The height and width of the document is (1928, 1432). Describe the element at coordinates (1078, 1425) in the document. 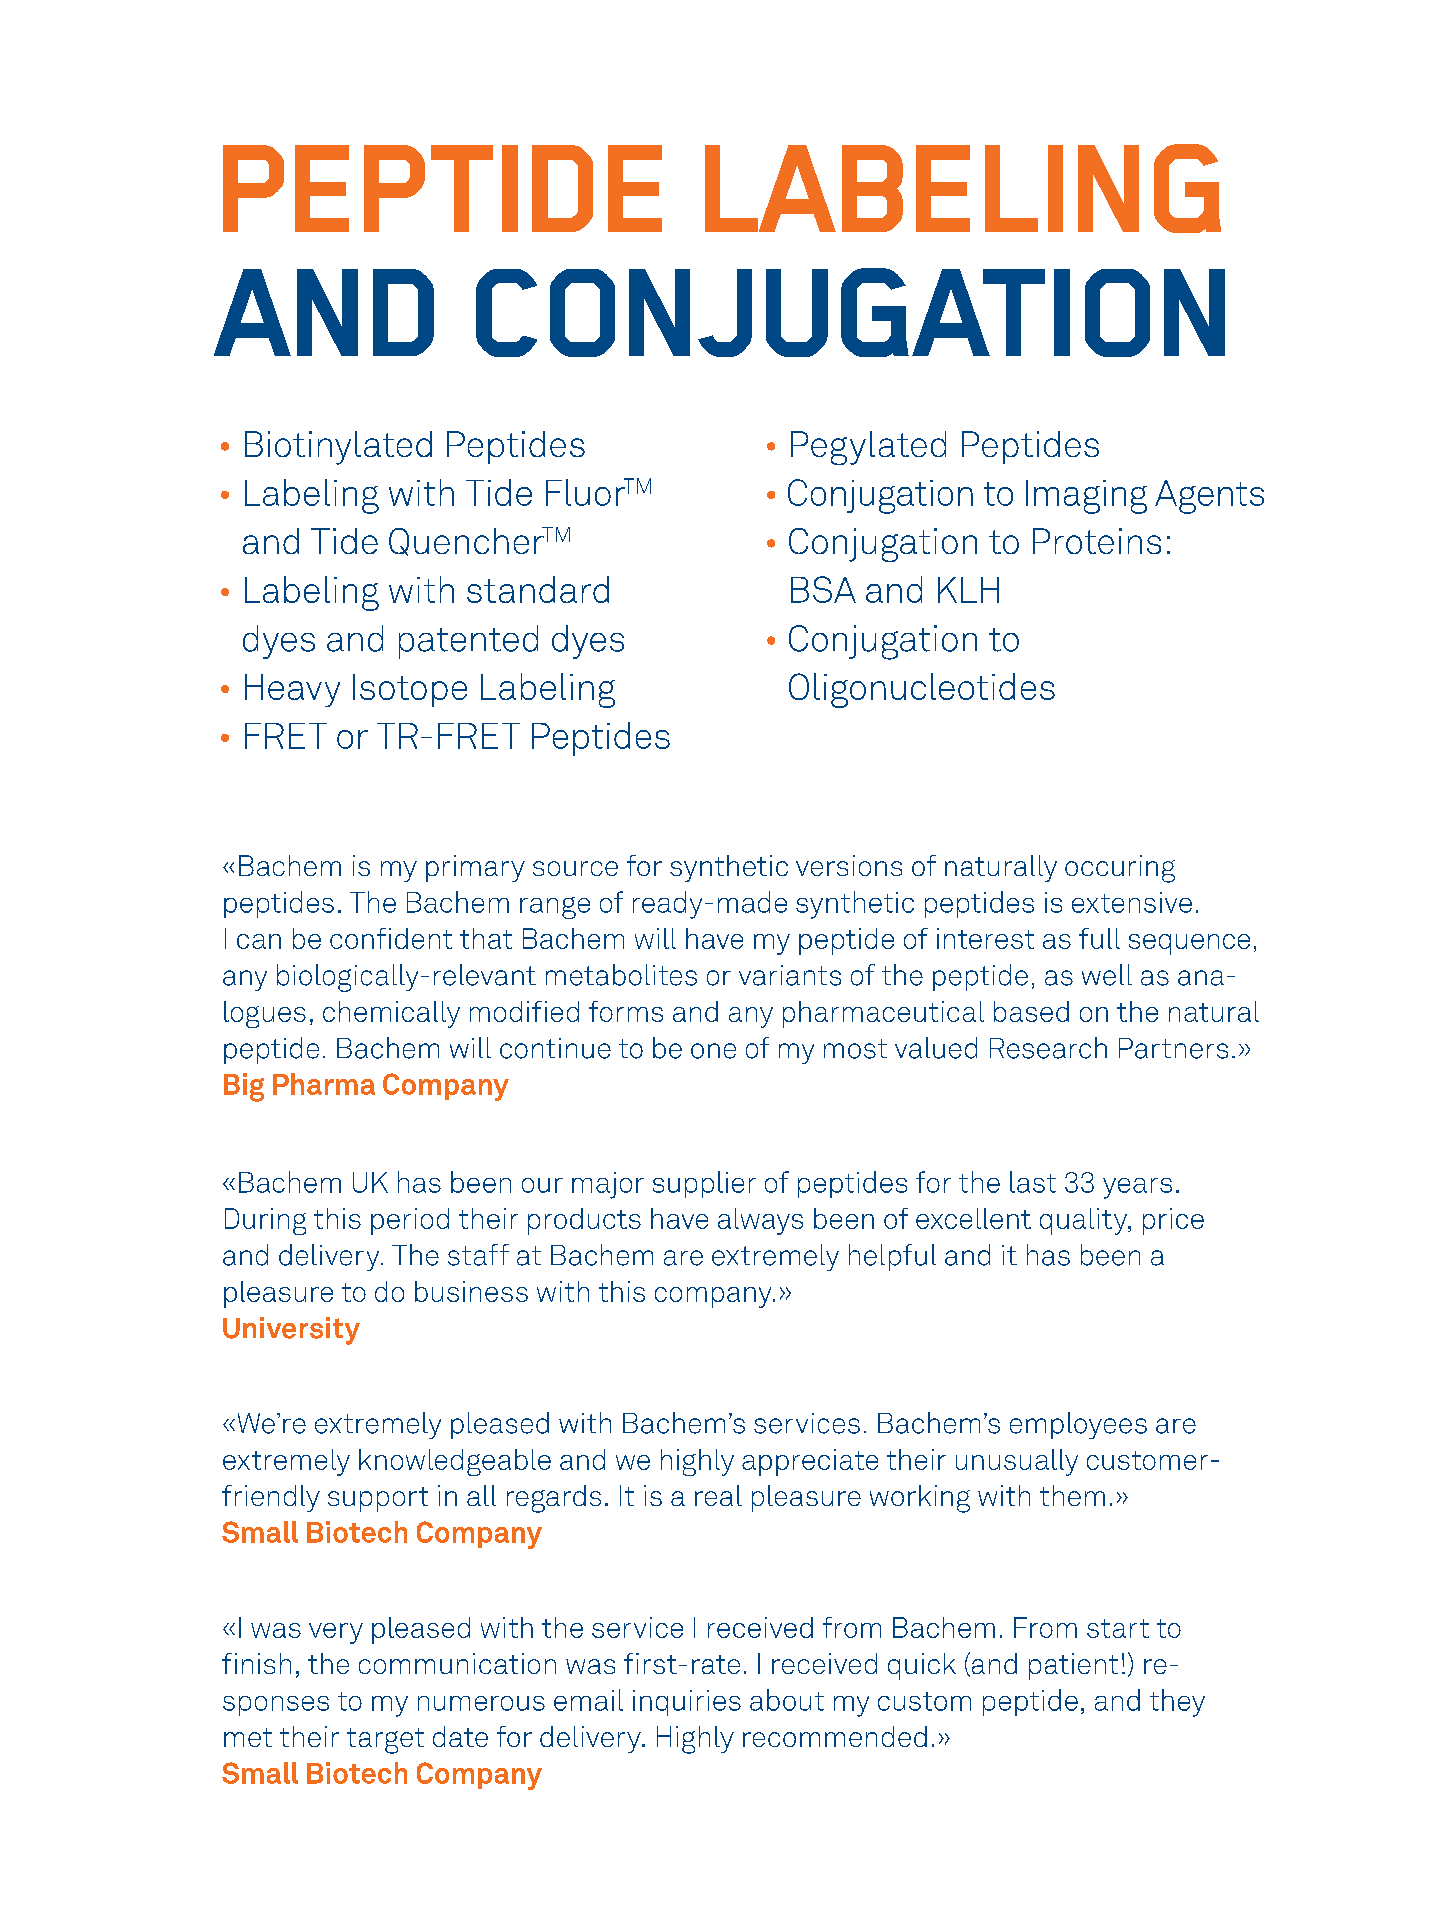

I see `employees` at that location.
